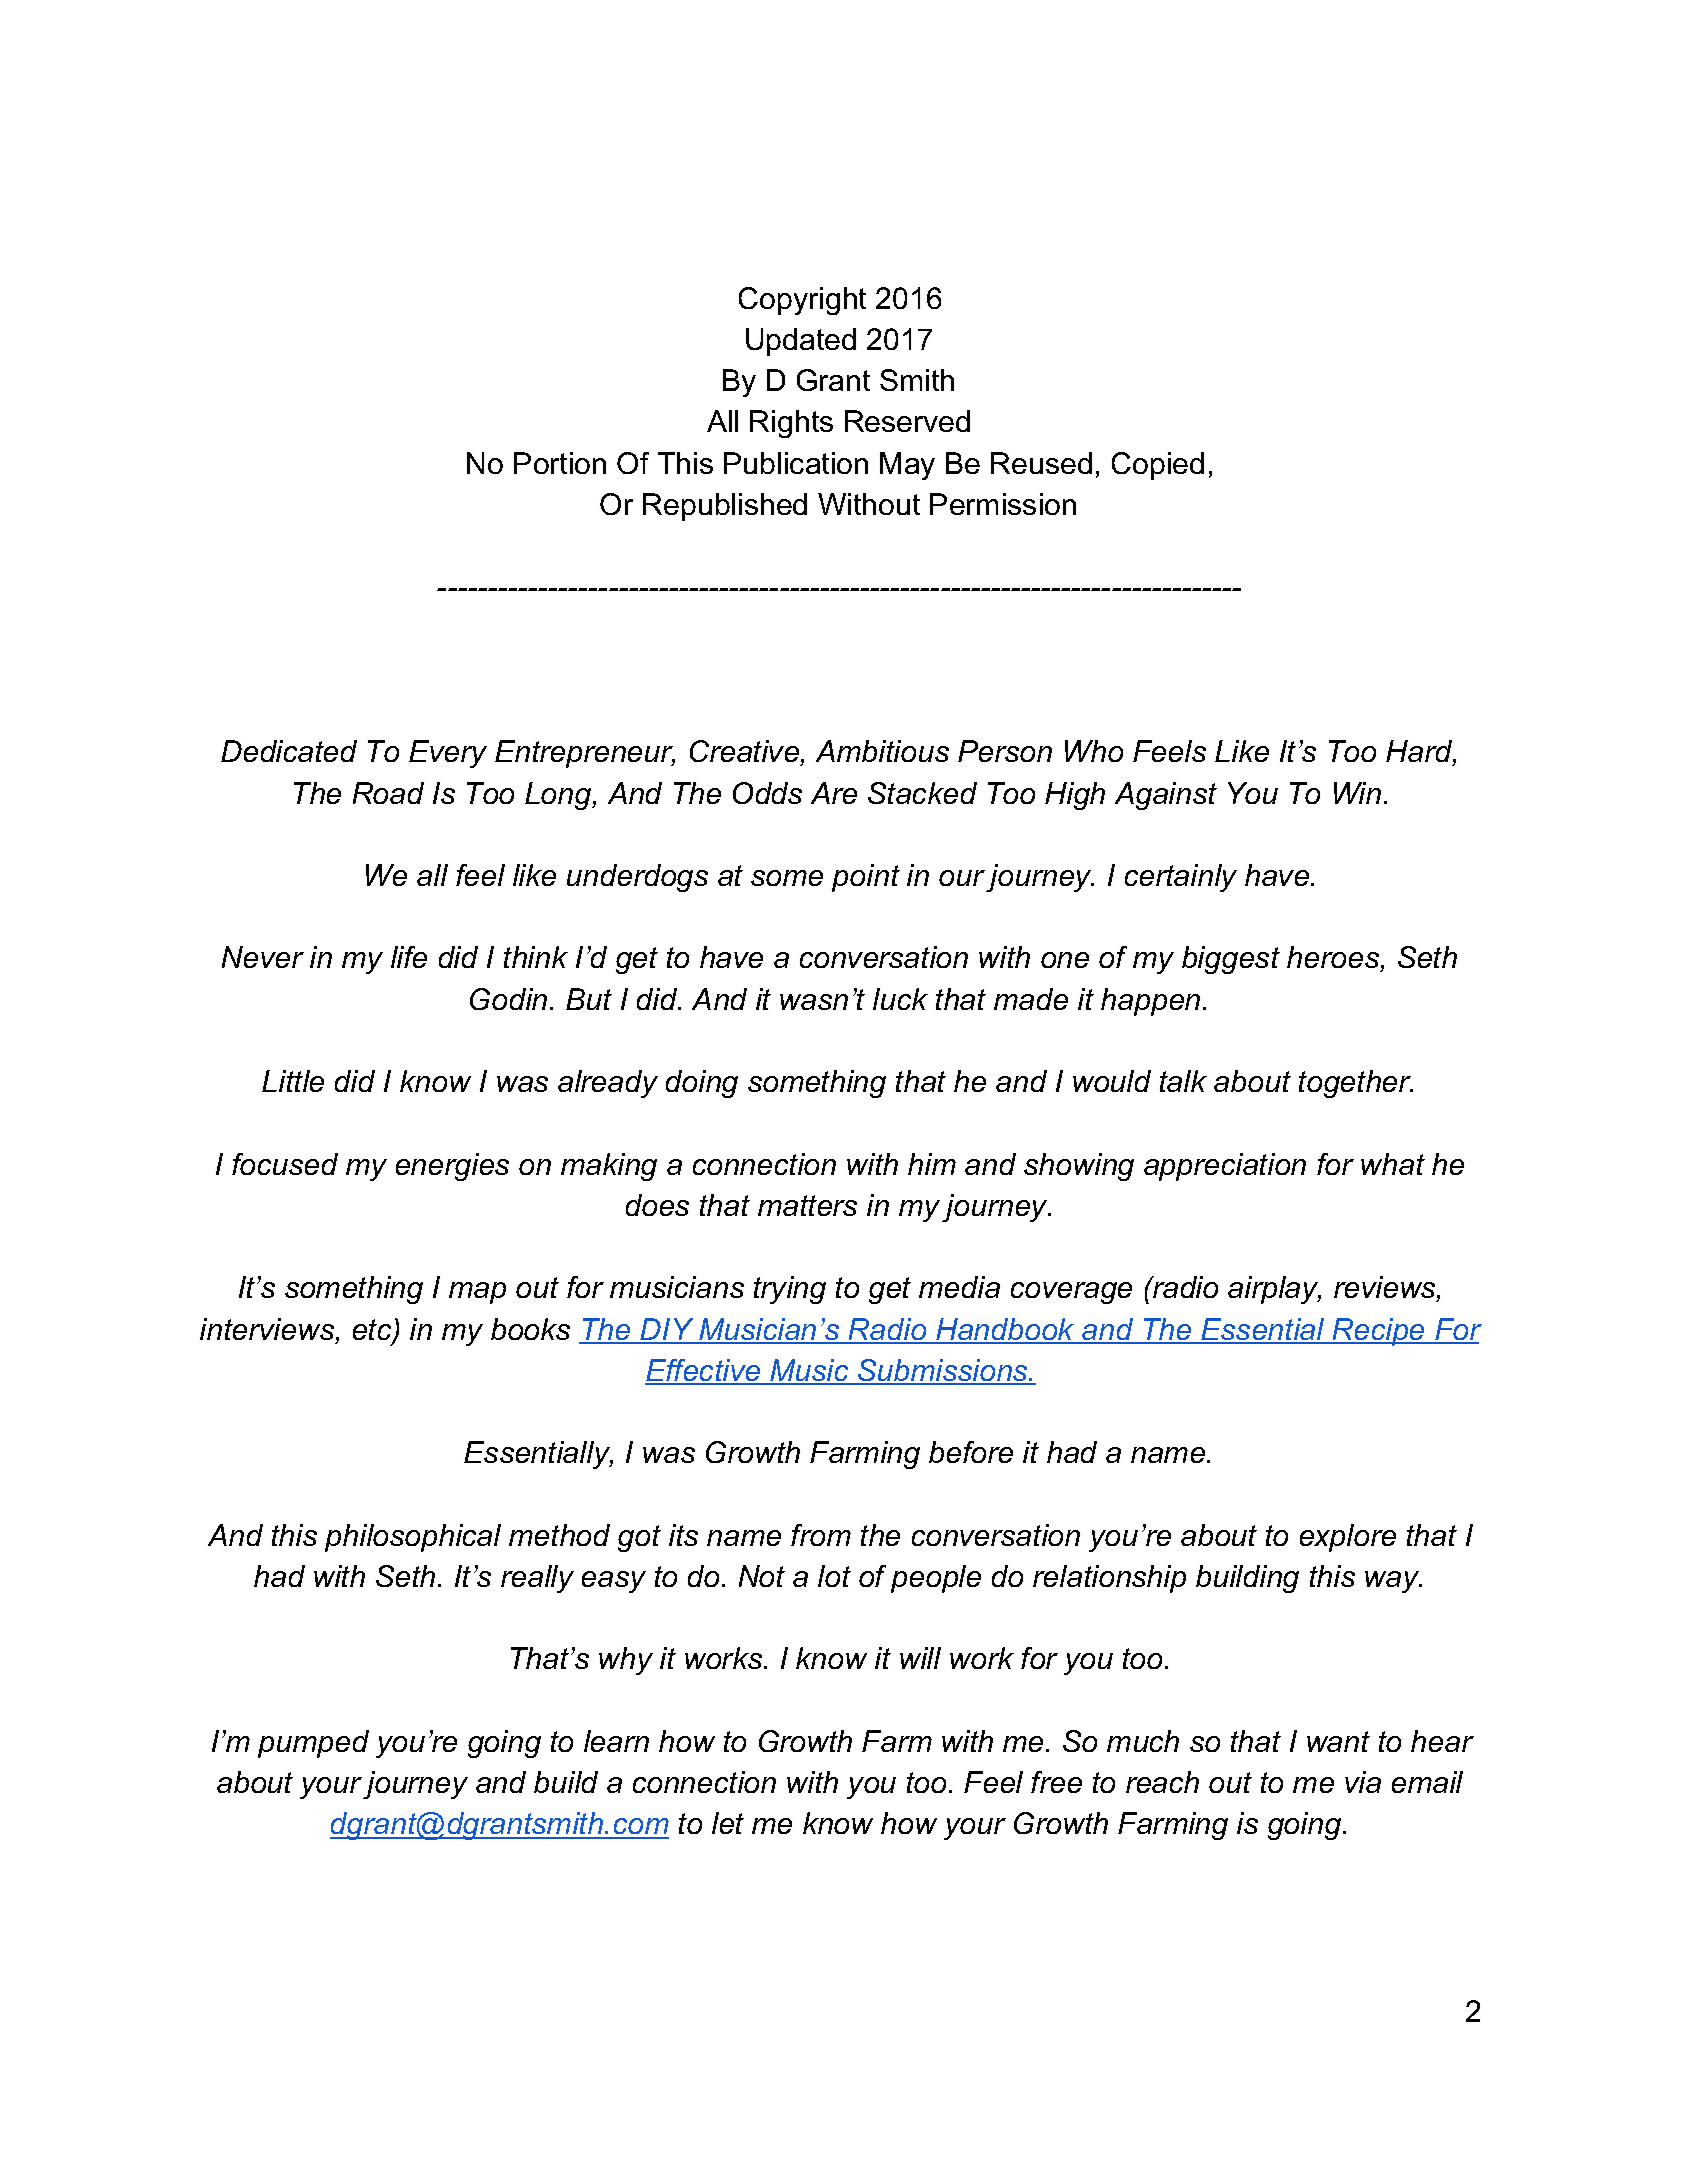 The width and height of the page is (1682, 2177). What do you see at coordinates (448, 754) in the page?
I see `Every` at bounding box center [448, 754].
